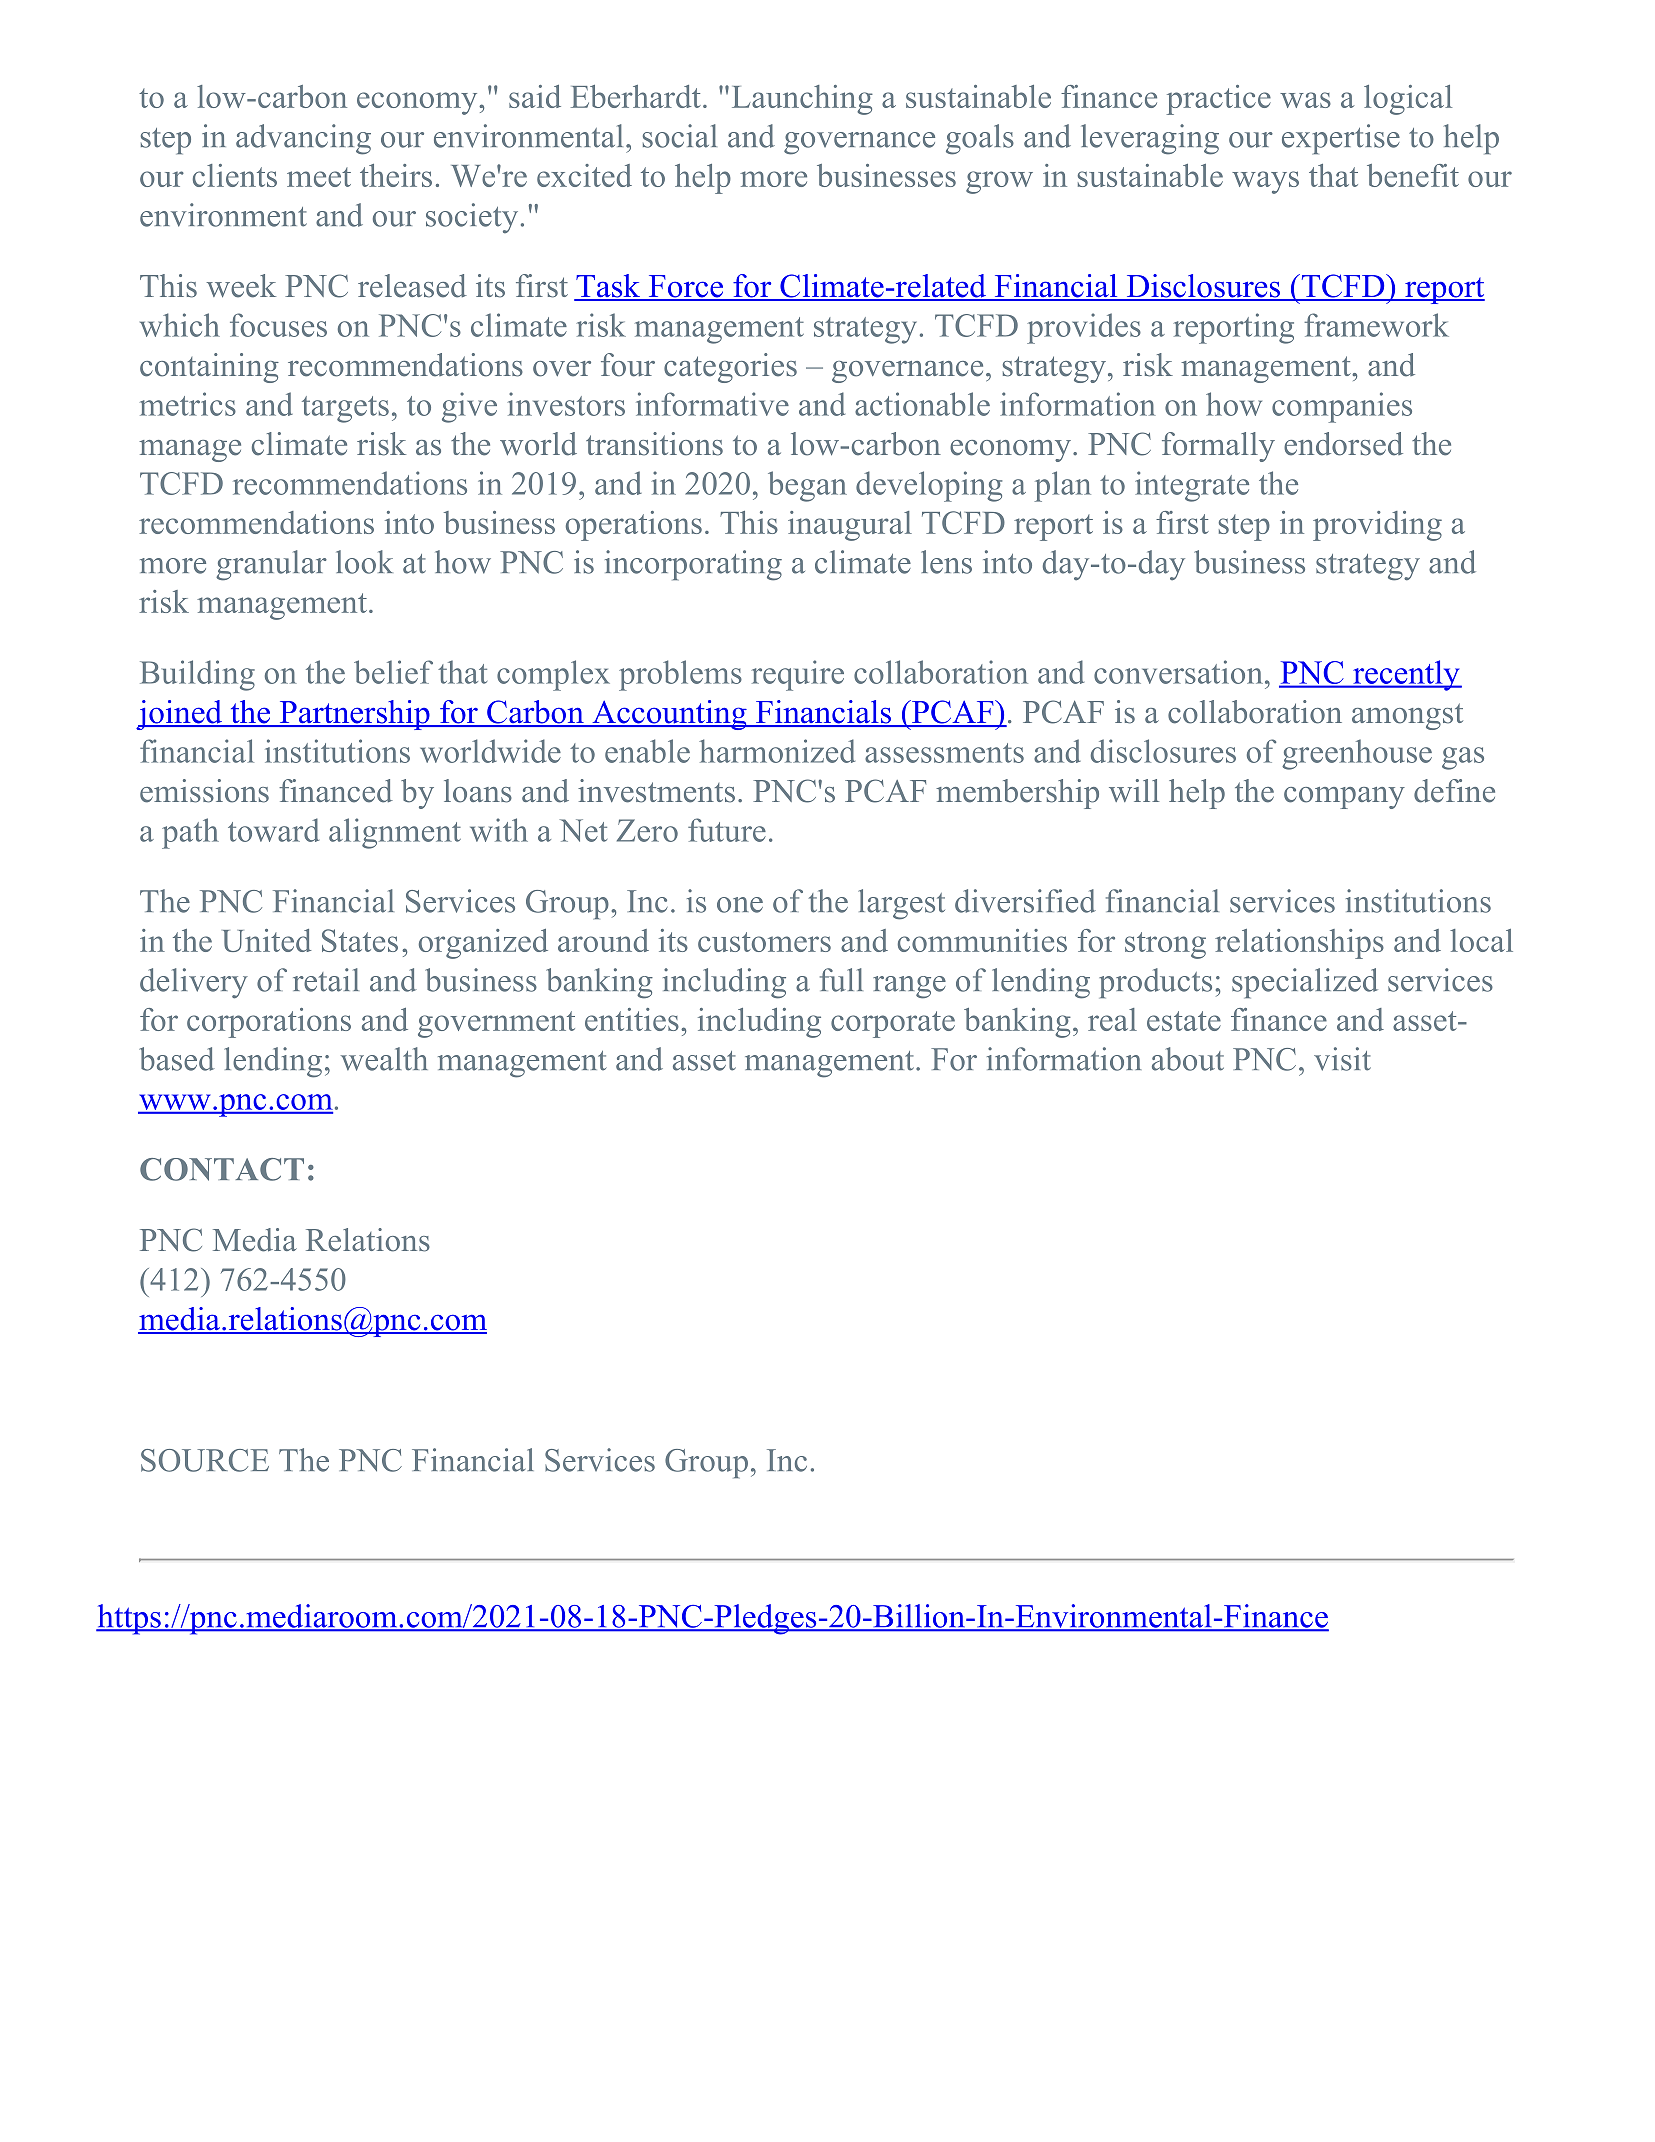  Describe the element at coordinates (1343, 444) in the page. I see `endorsed` at that location.
